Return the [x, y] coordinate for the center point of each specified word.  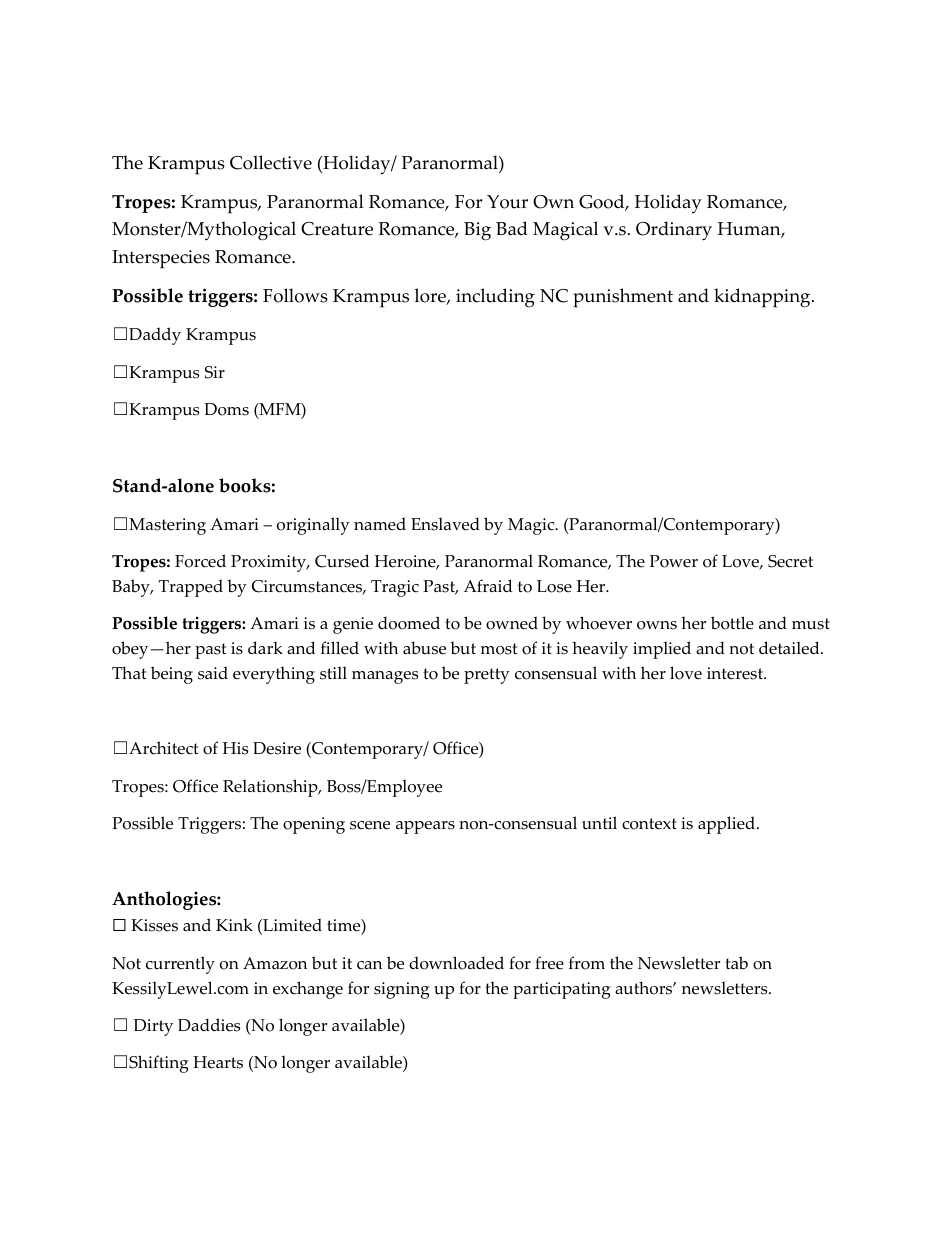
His [235, 748]
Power [674, 561]
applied [728, 825]
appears [425, 827]
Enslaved [445, 524]
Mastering [167, 526]
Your [507, 202]
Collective [271, 162]
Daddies [209, 1025]
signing [402, 990]
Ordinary [674, 231]
